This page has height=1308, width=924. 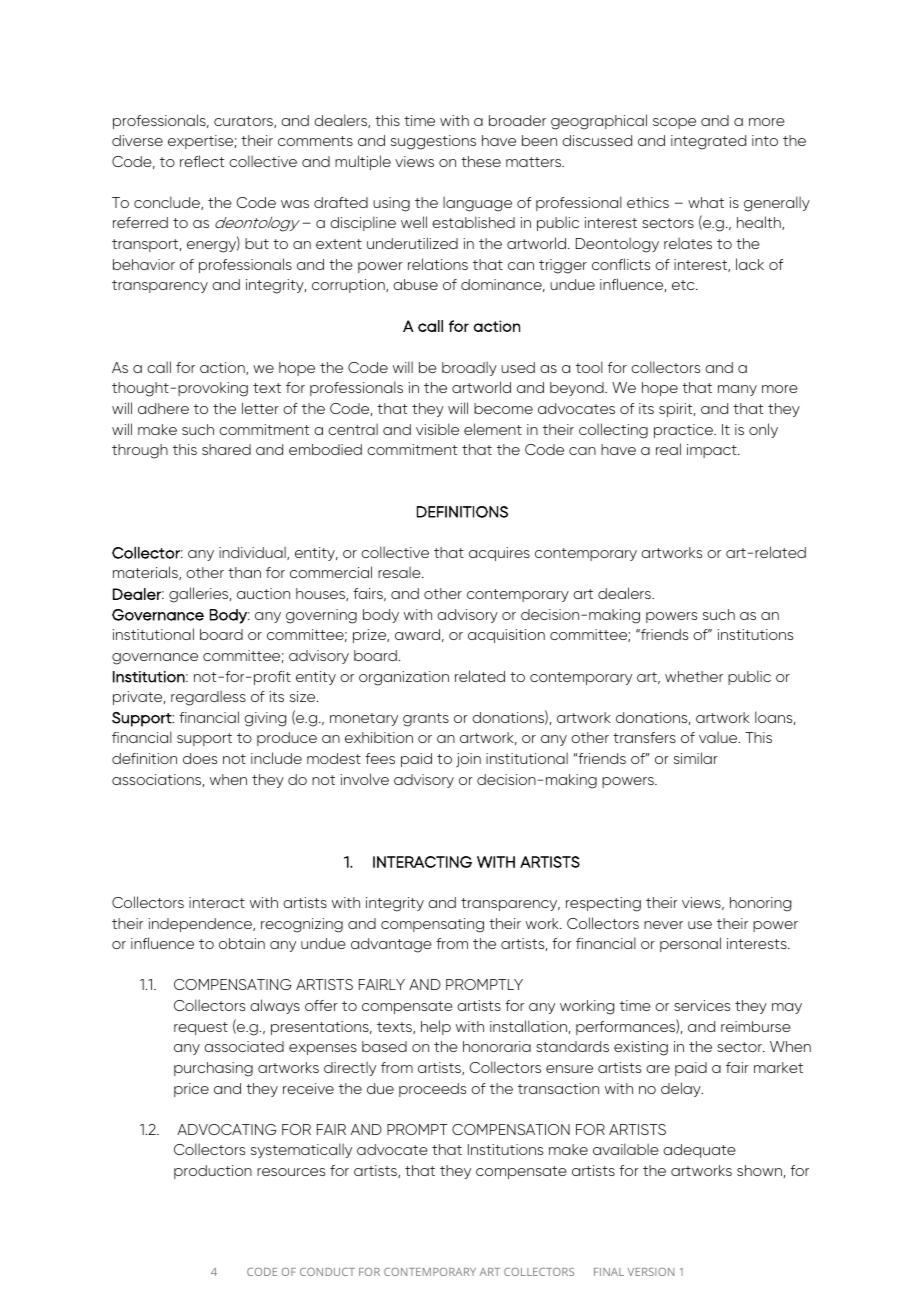 What do you see at coordinates (708, 142) in the page?
I see `integrated` at bounding box center [708, 142].
